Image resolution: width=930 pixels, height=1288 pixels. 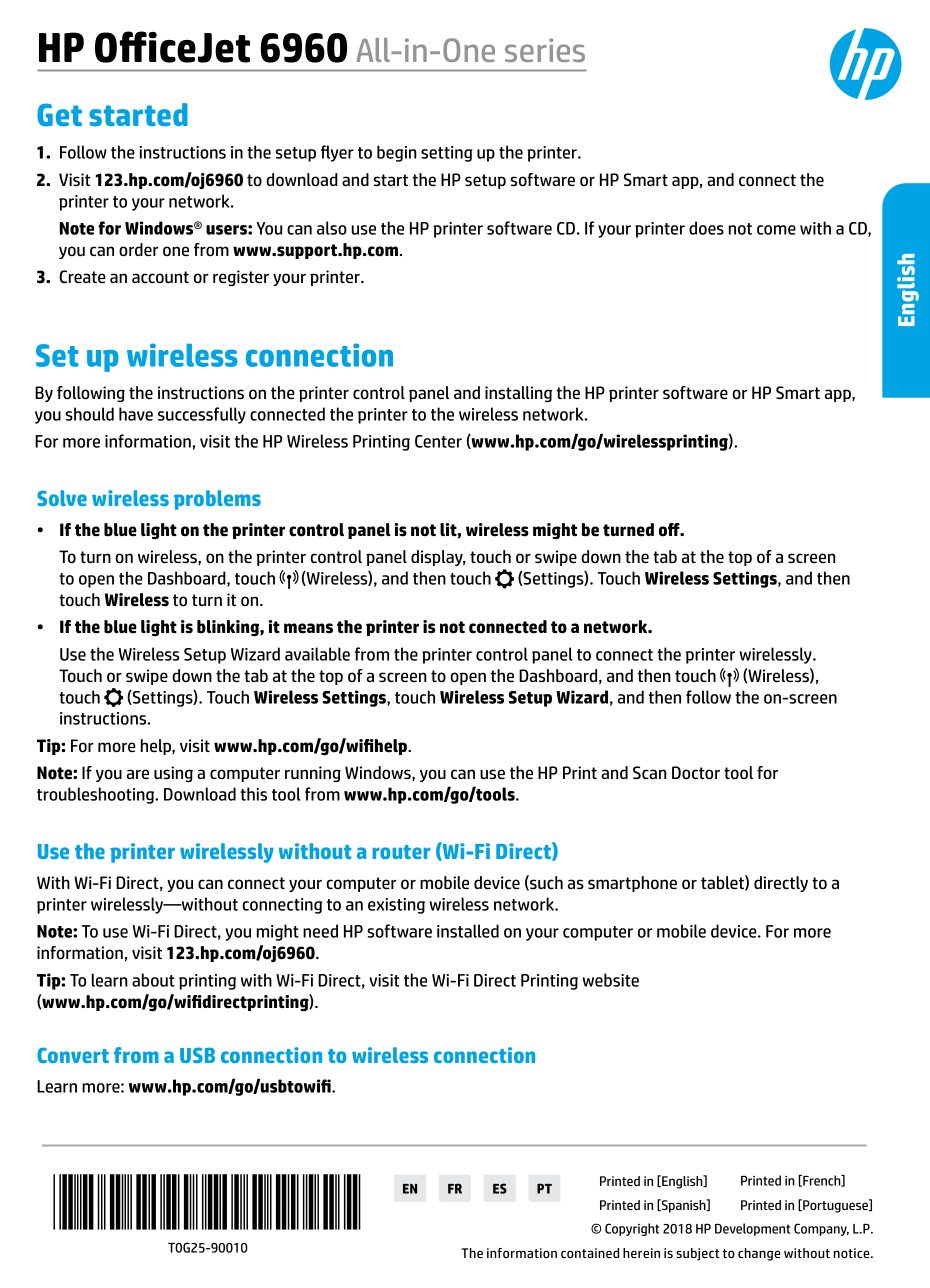 What do you see at coordinates (696, 773) in the screenshot?
I see `Doctor` at bounding box center [696, 773].
